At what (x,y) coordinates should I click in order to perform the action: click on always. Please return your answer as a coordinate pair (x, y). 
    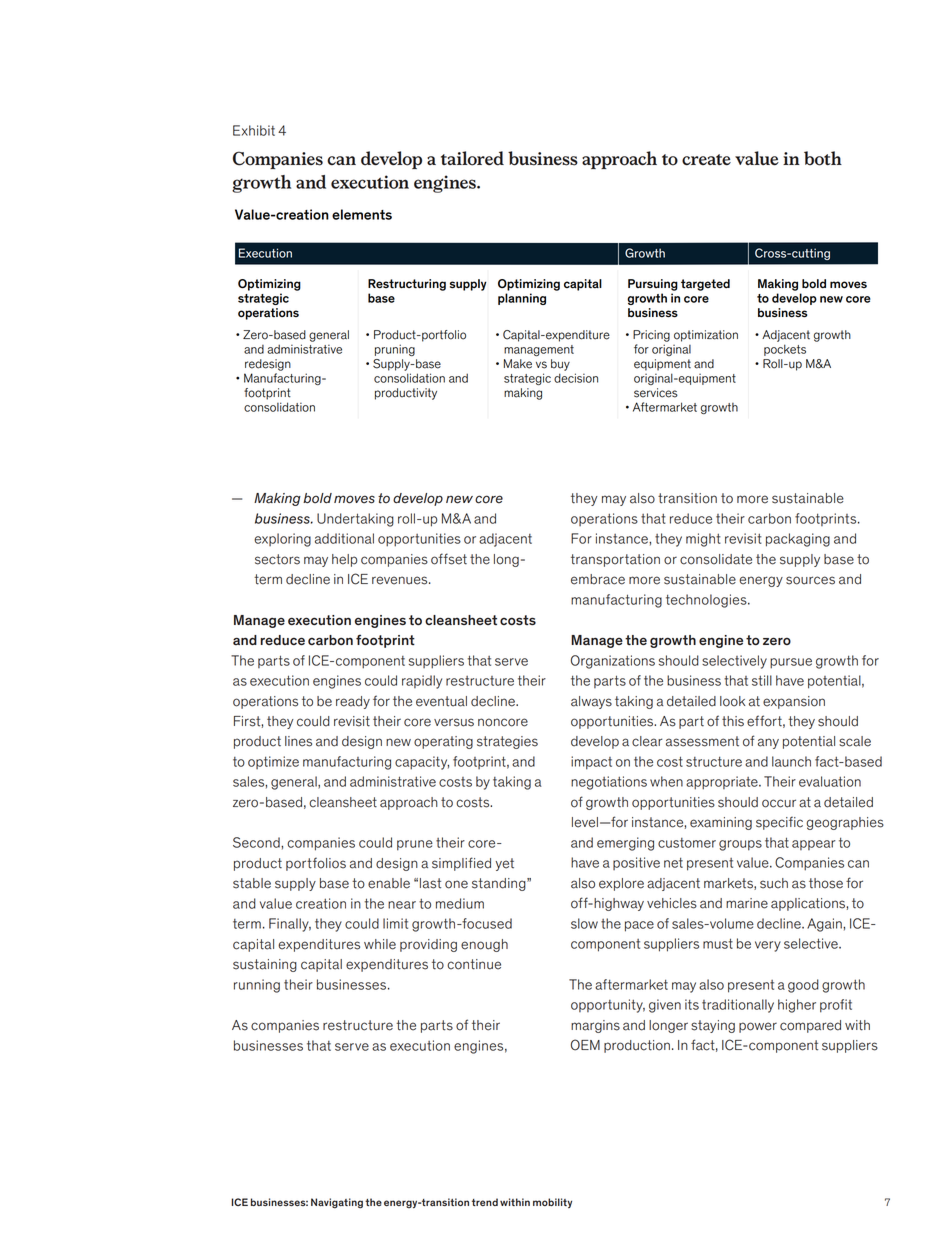
    Looking at the image, I should click on (591, 702).
